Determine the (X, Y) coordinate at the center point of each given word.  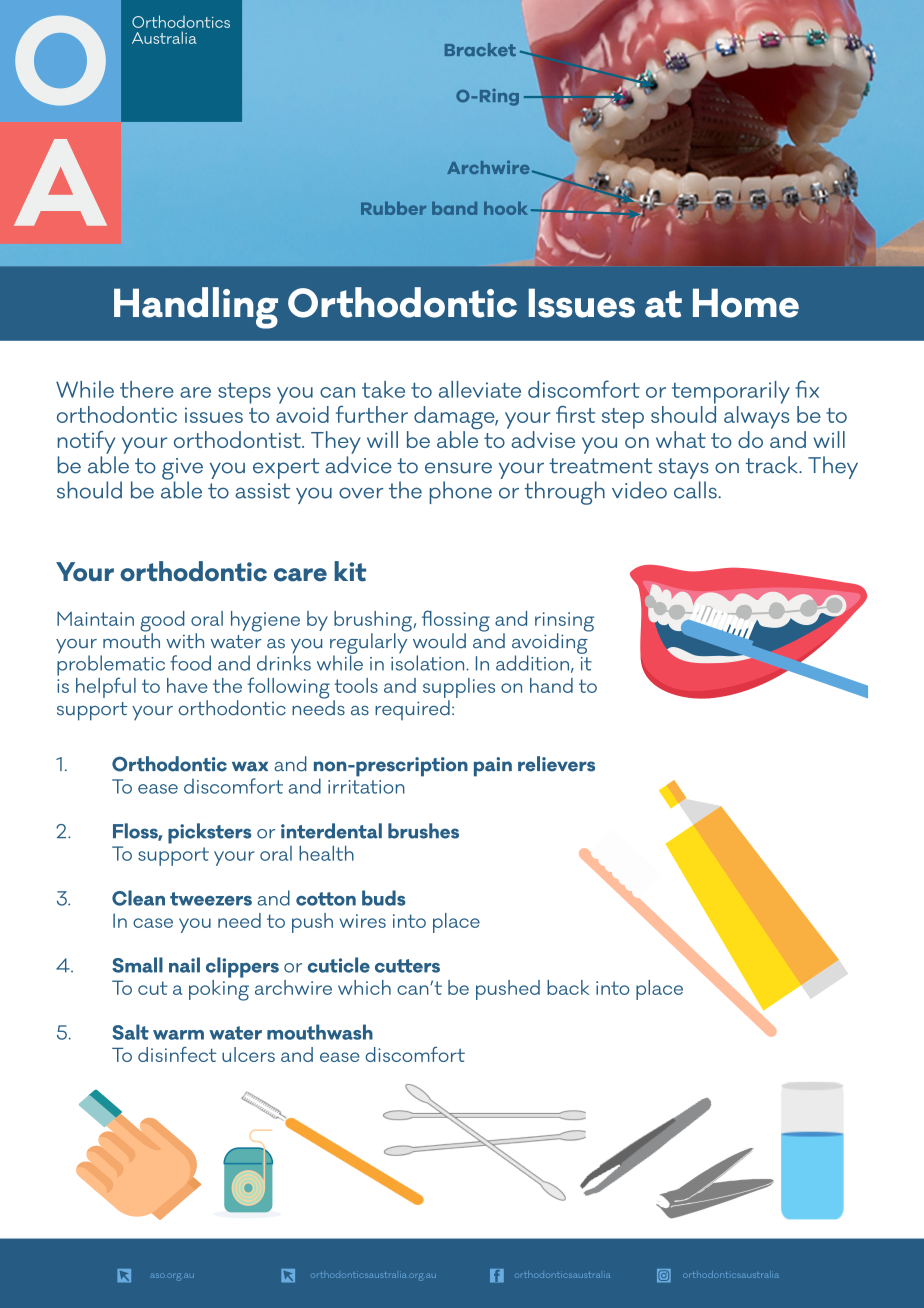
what (681, 439)
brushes (423, 831)
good (162, 622)
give (182, 470)
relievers (556, 764)
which (364, 987)
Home (746, 303)
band (454, 208)
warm (178, 1035)
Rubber (393, 208)
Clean (138, 898)
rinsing (564, 623)
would (439, 641)
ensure (458, 468)
